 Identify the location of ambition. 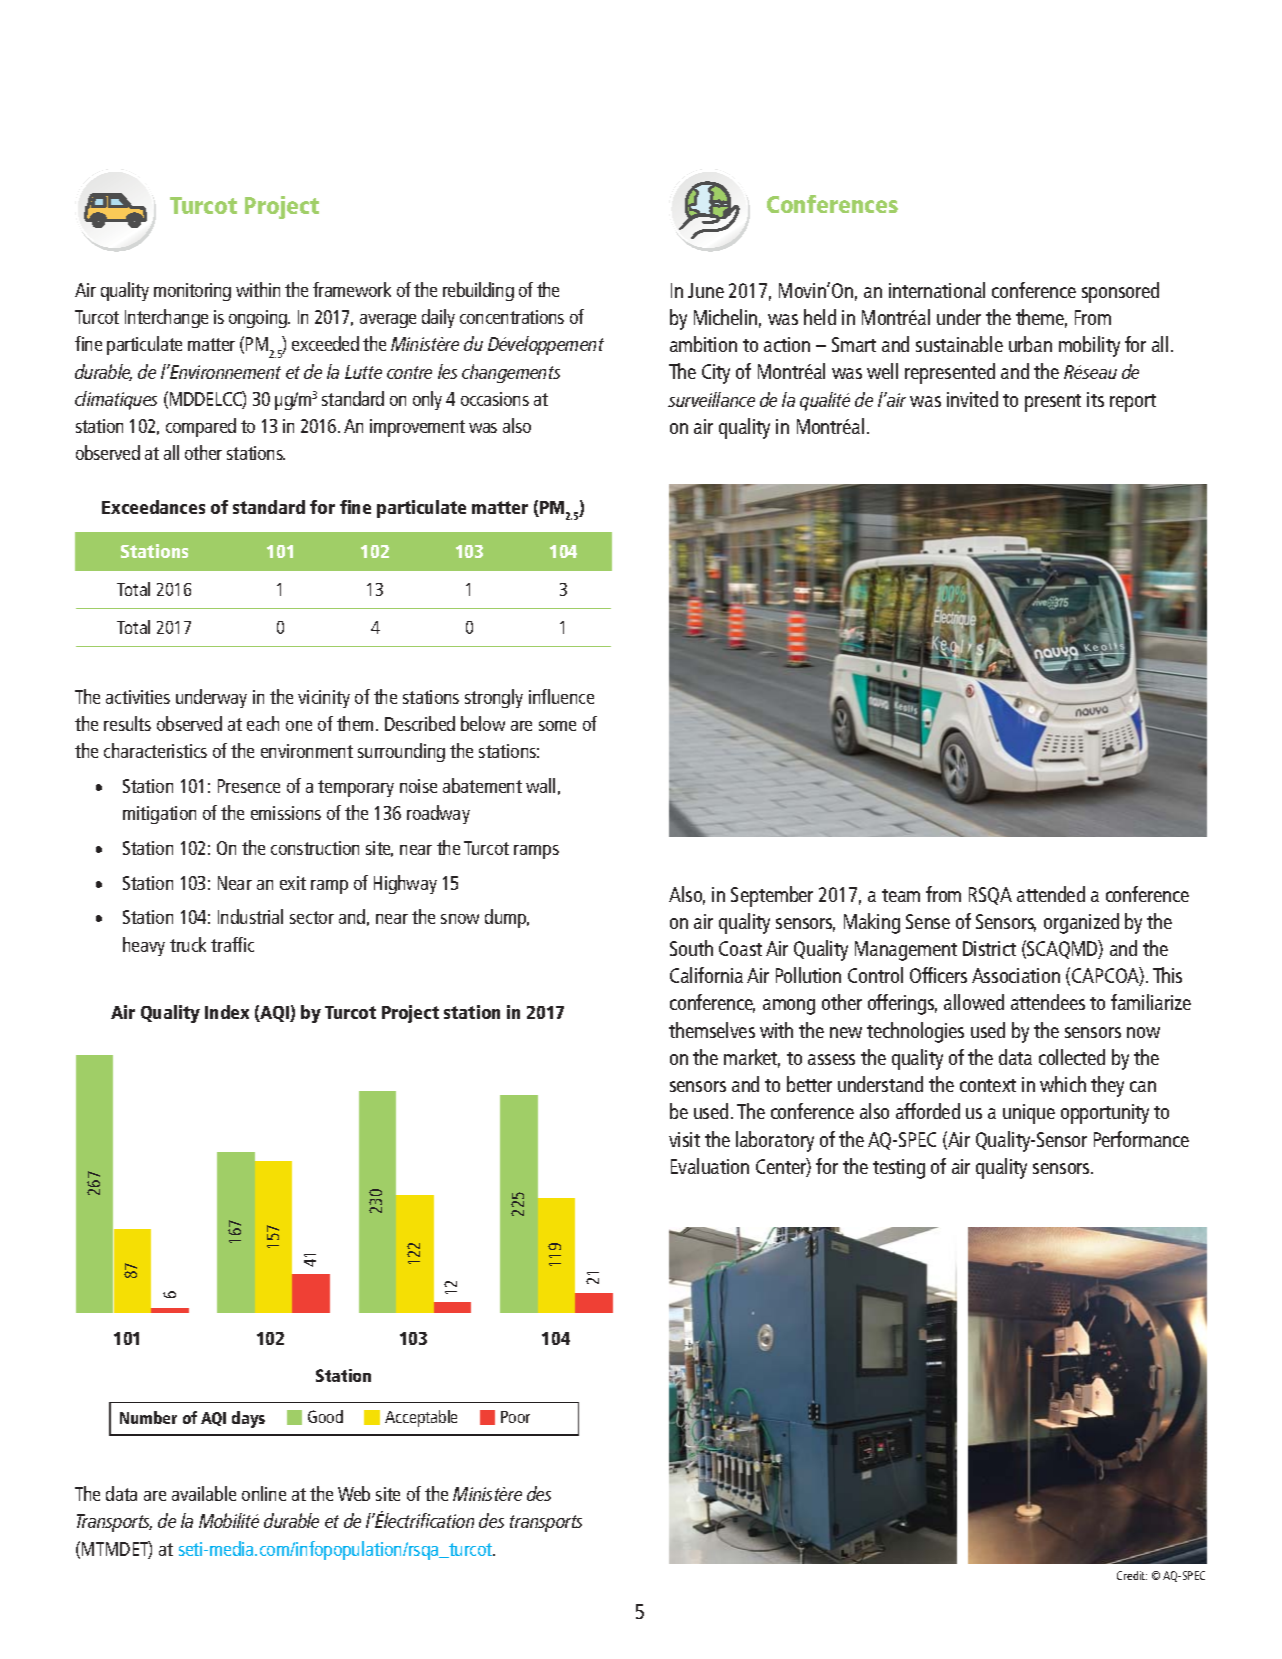
(703, 344).
